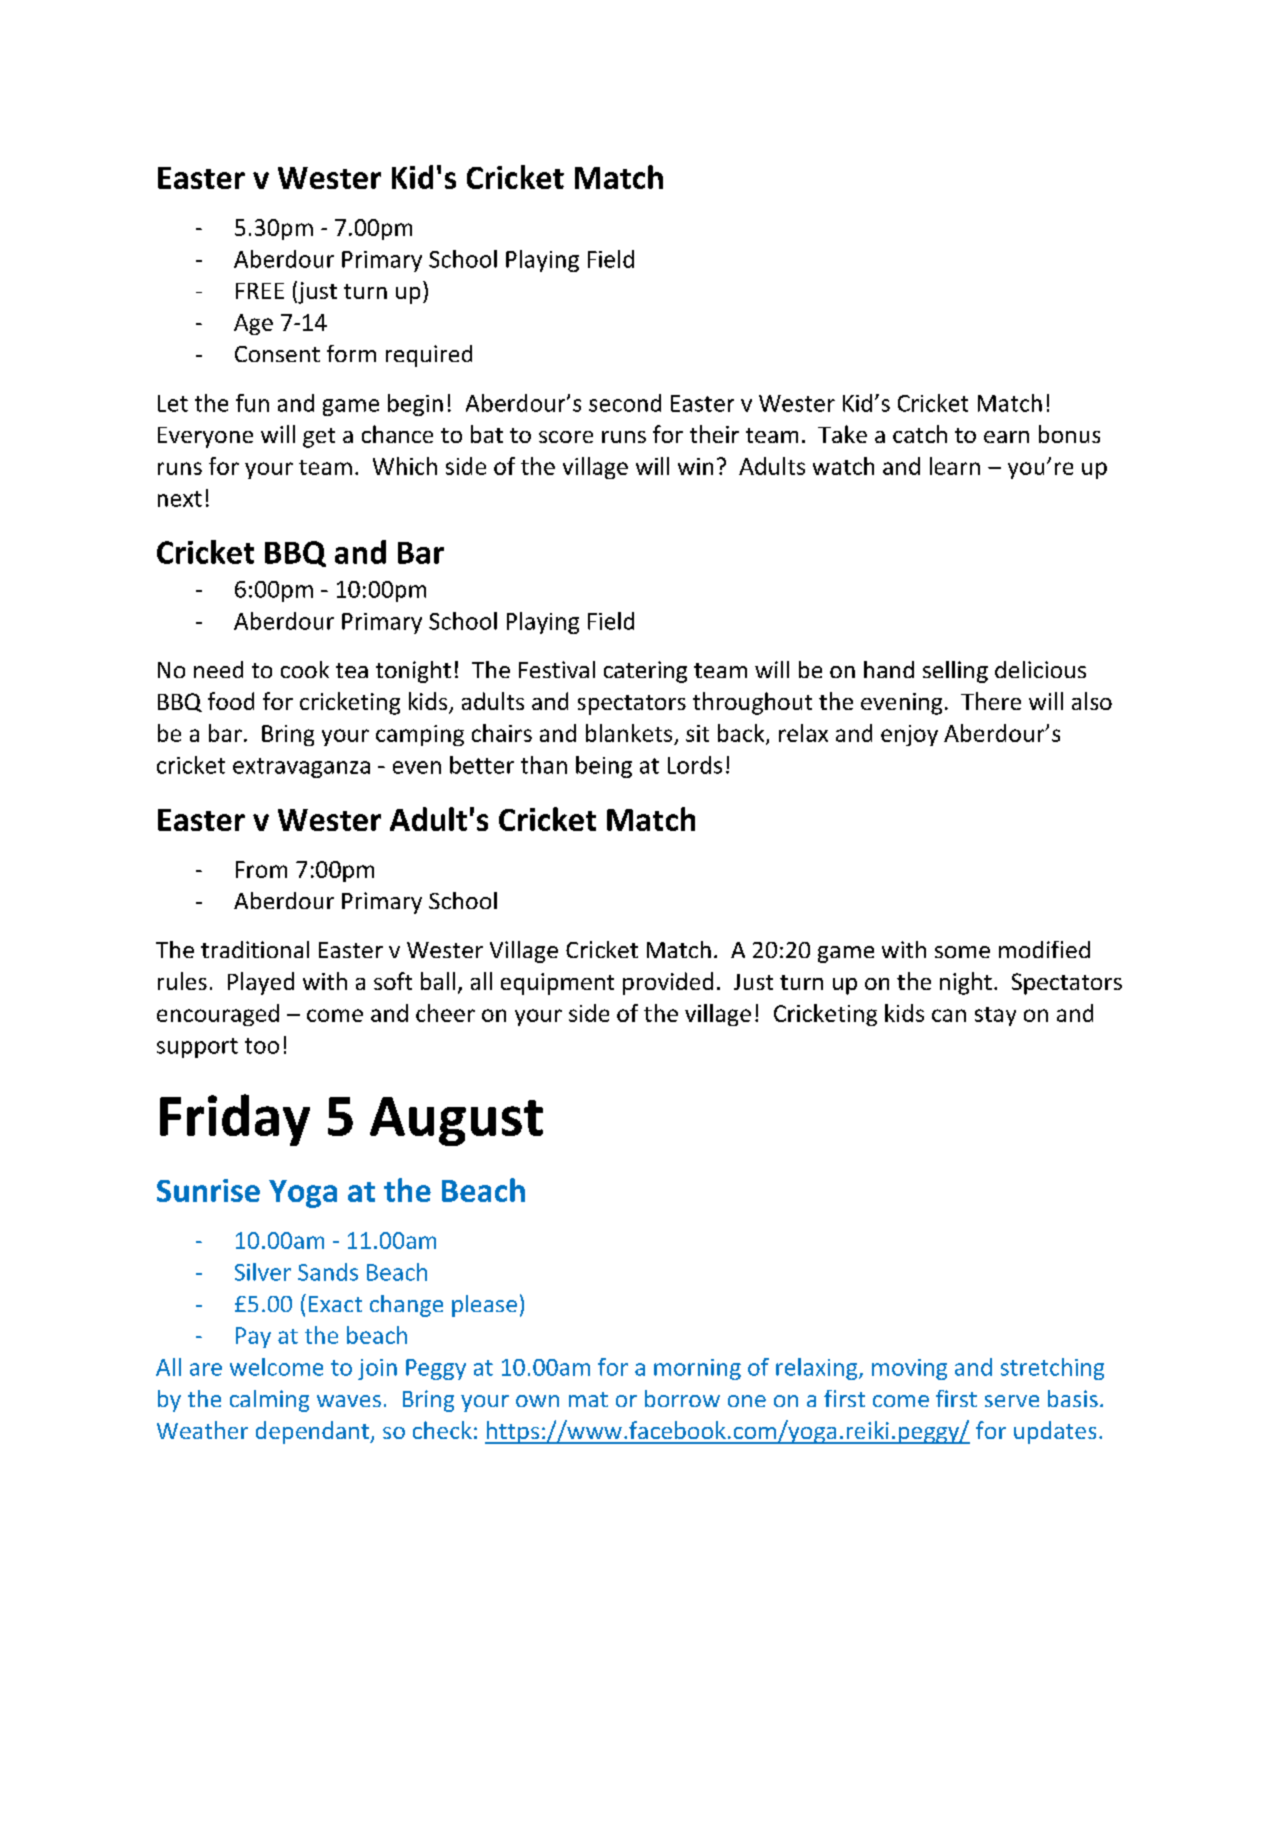 This document has width=1288, height=1821. Describe the element at coordinates (261, 869) in the document. I see `From` at that location.
